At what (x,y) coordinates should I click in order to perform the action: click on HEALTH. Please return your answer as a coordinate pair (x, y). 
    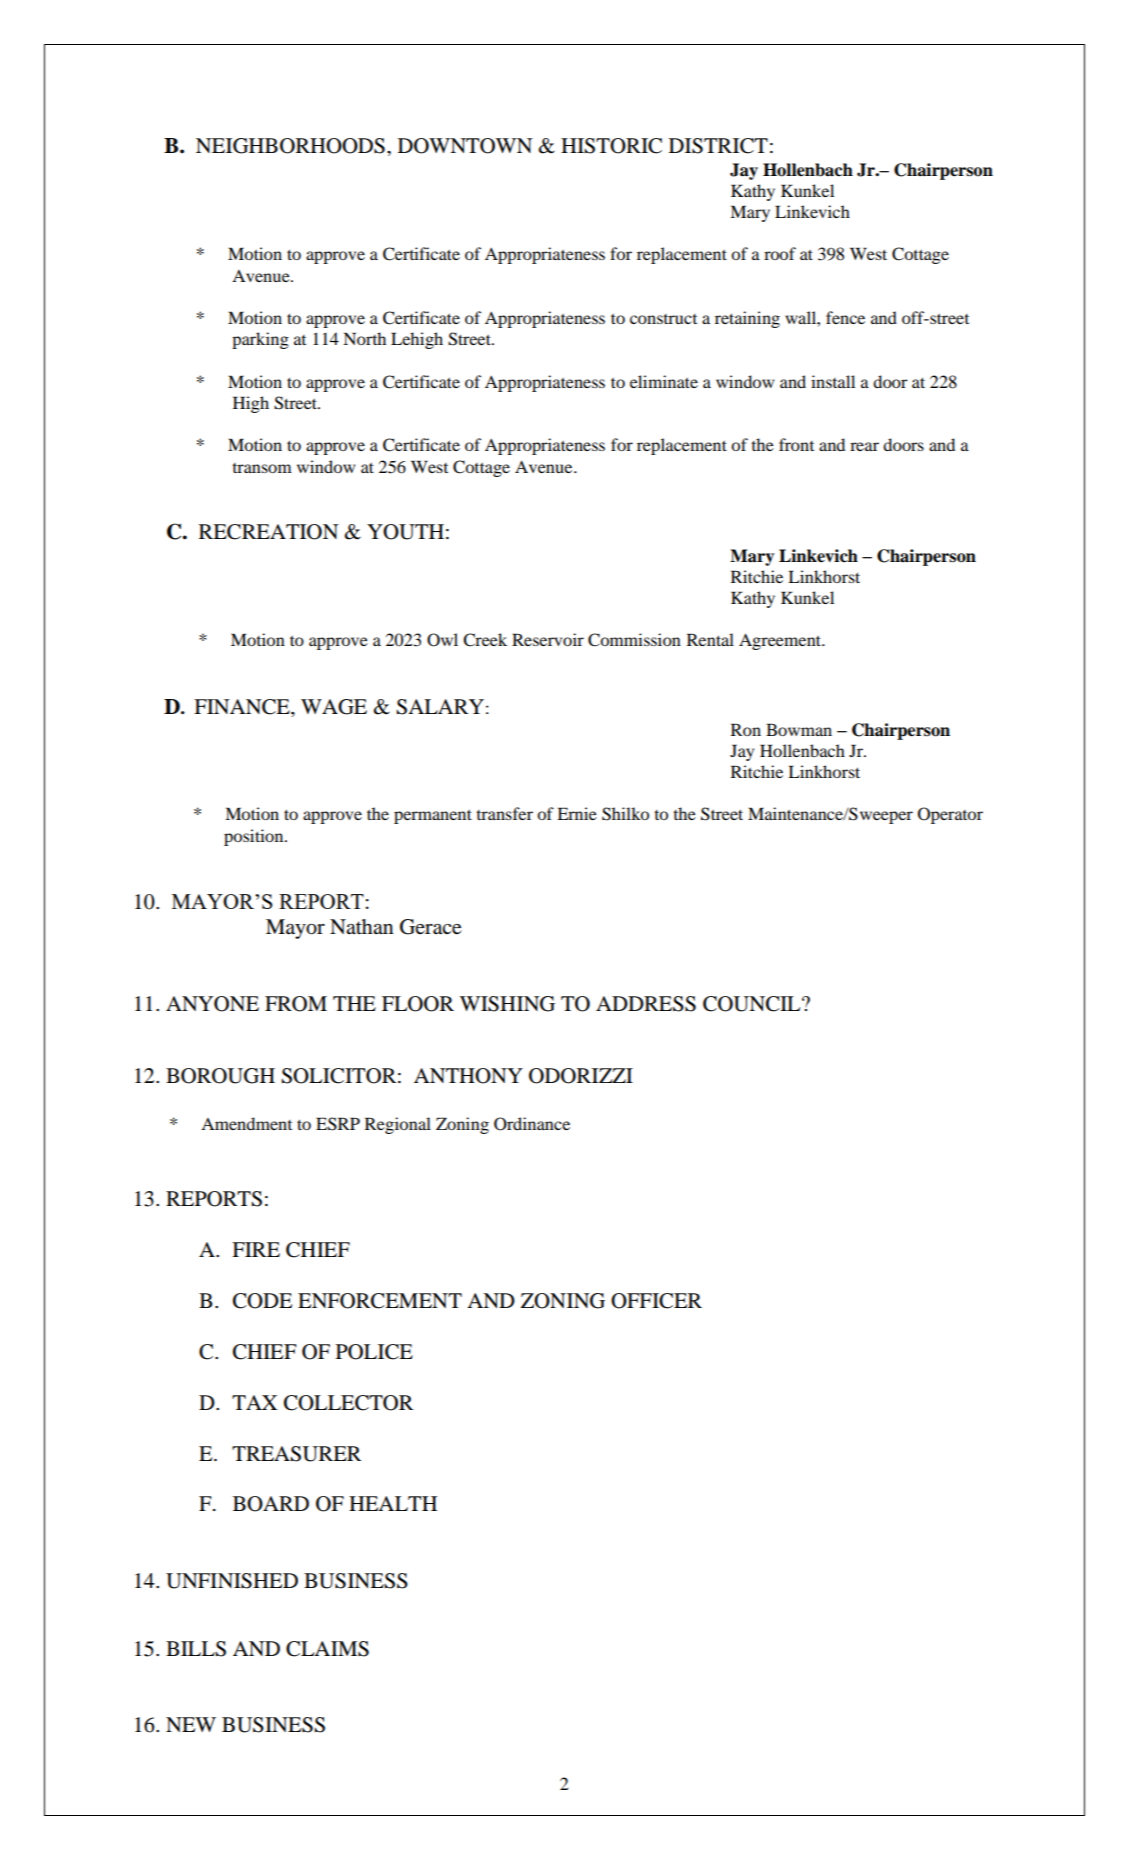
    Looking at the image, I should click on (393, 1503).
